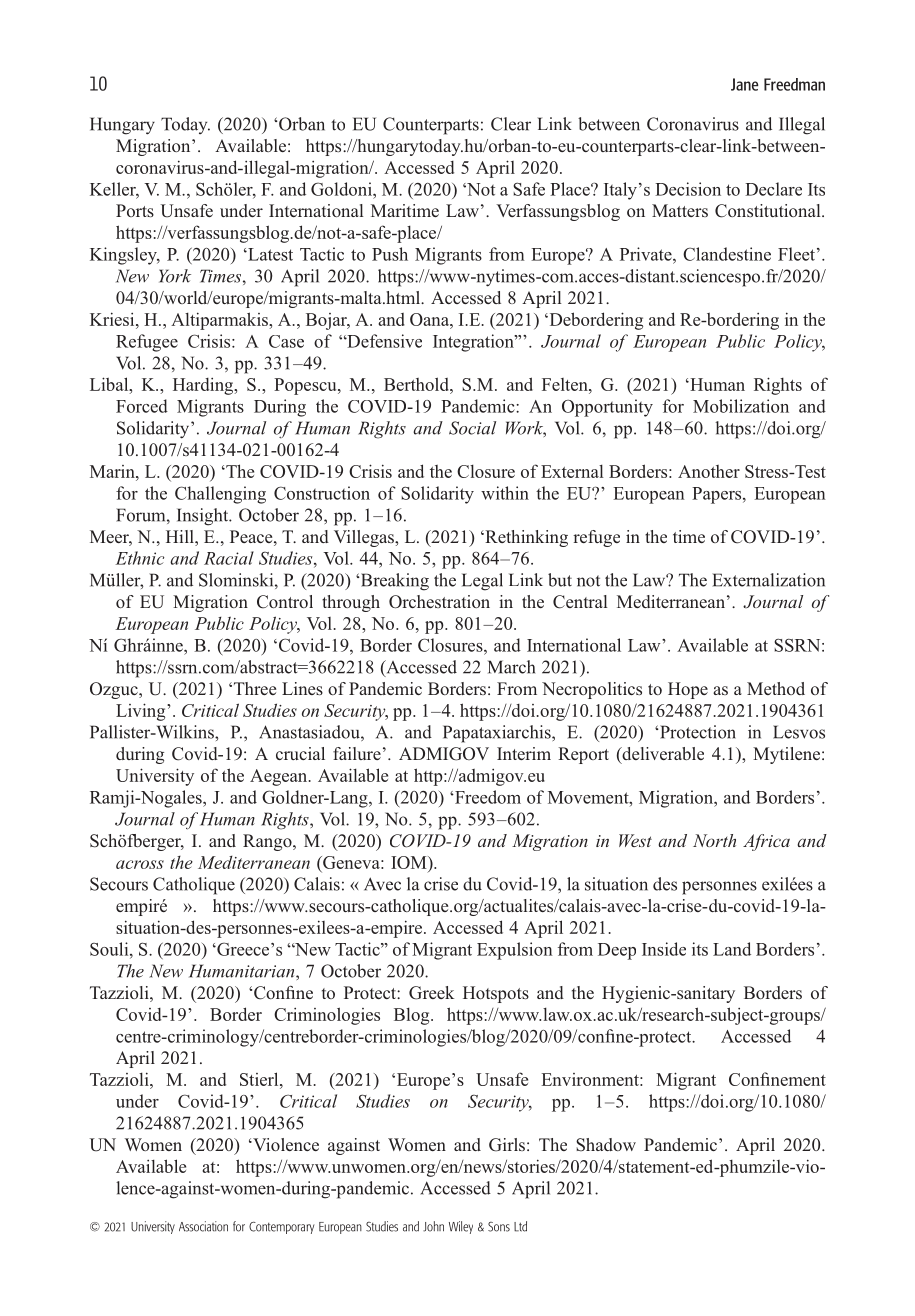 This page has height=1316, width=915. I want to click on Ports, so click(135, 210).
